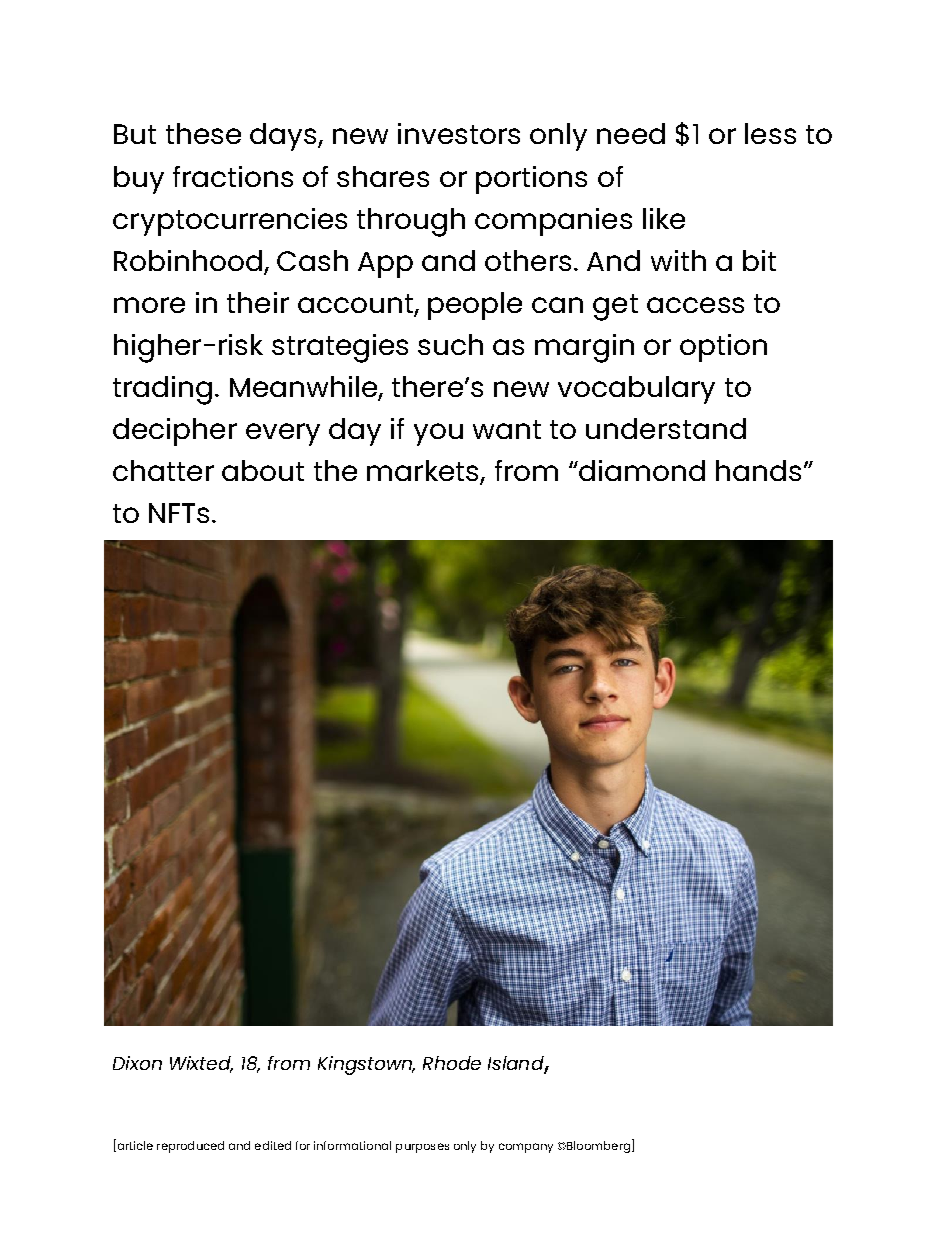  Describe the element at coordinates (507, 429) in the image. I see `want` at that location.
